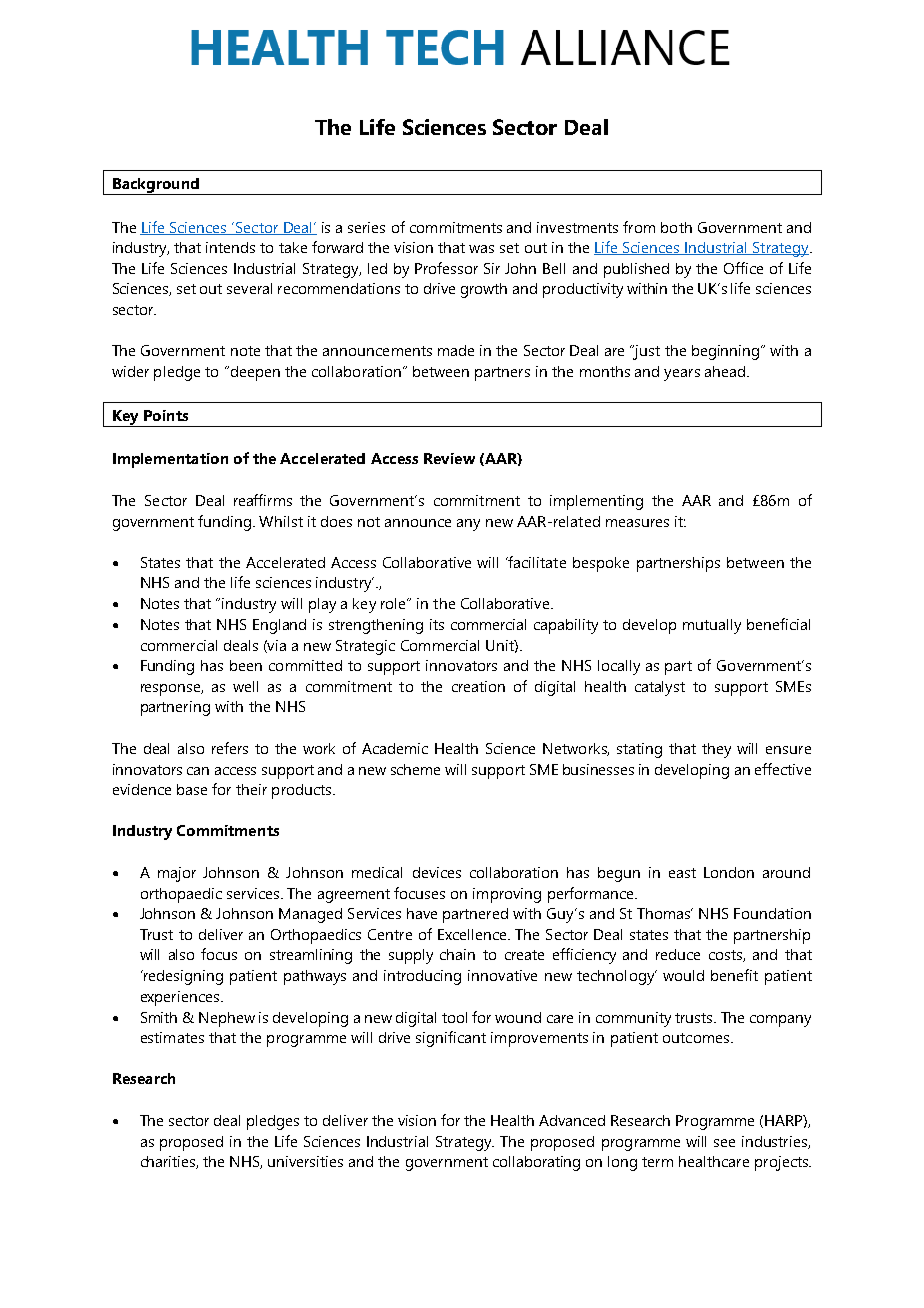  What do you see at coordinates (246, 665) in the document?
I see `been` at bounding box center [246, 665].
